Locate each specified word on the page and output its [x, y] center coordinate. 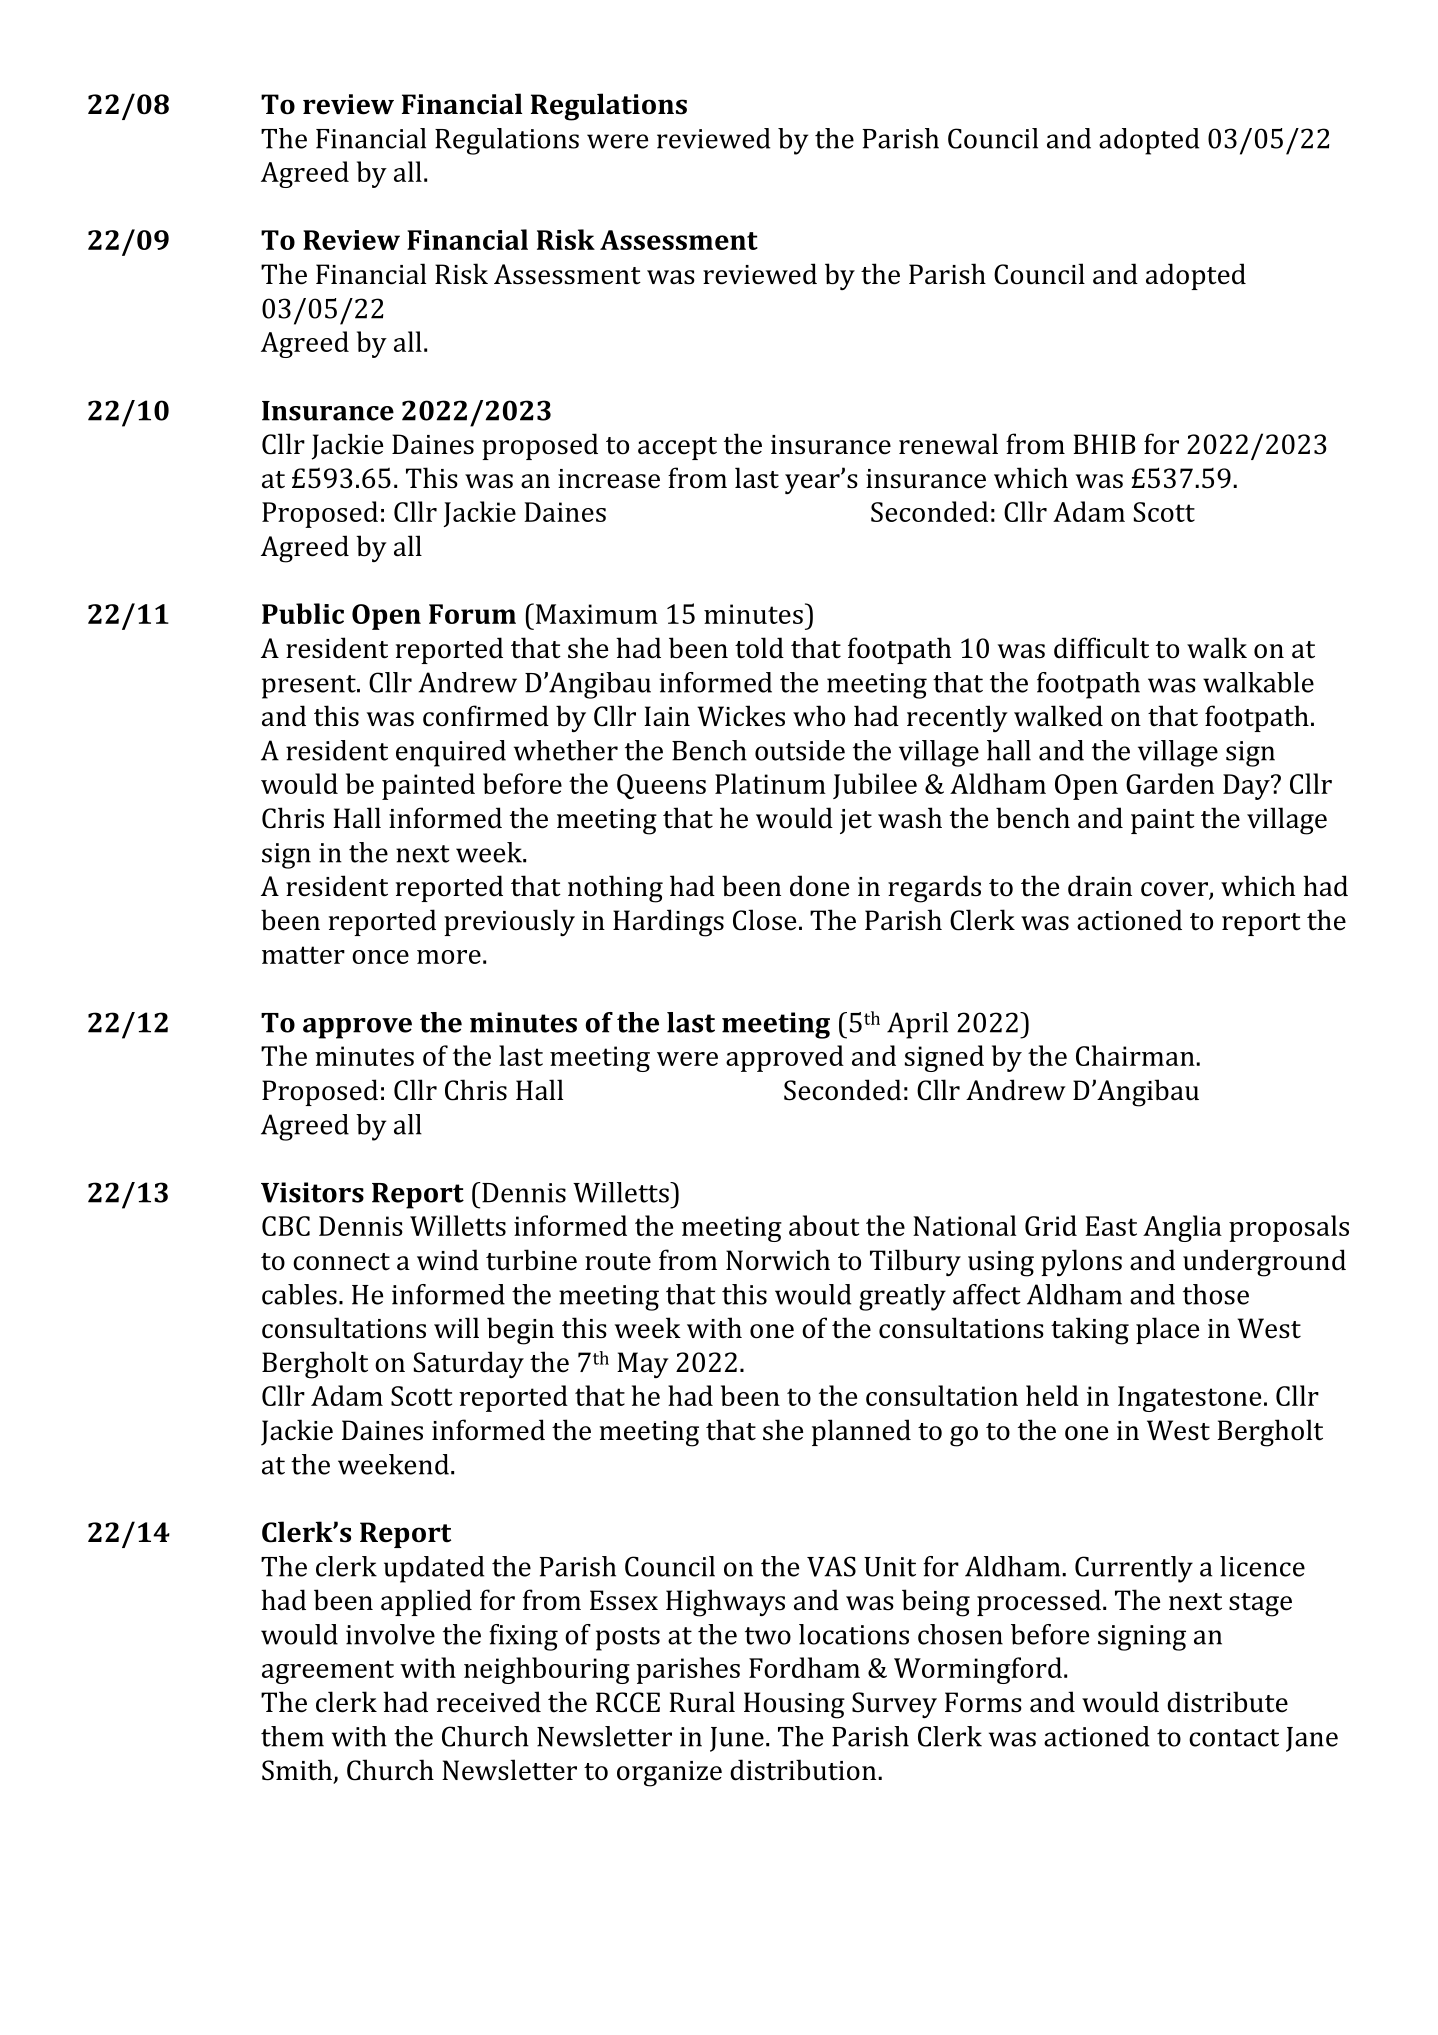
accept [677, 448]
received [489, 1702]
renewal [948, 444]
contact [1234, 1738]
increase [609, 479]
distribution [804, 1770]
